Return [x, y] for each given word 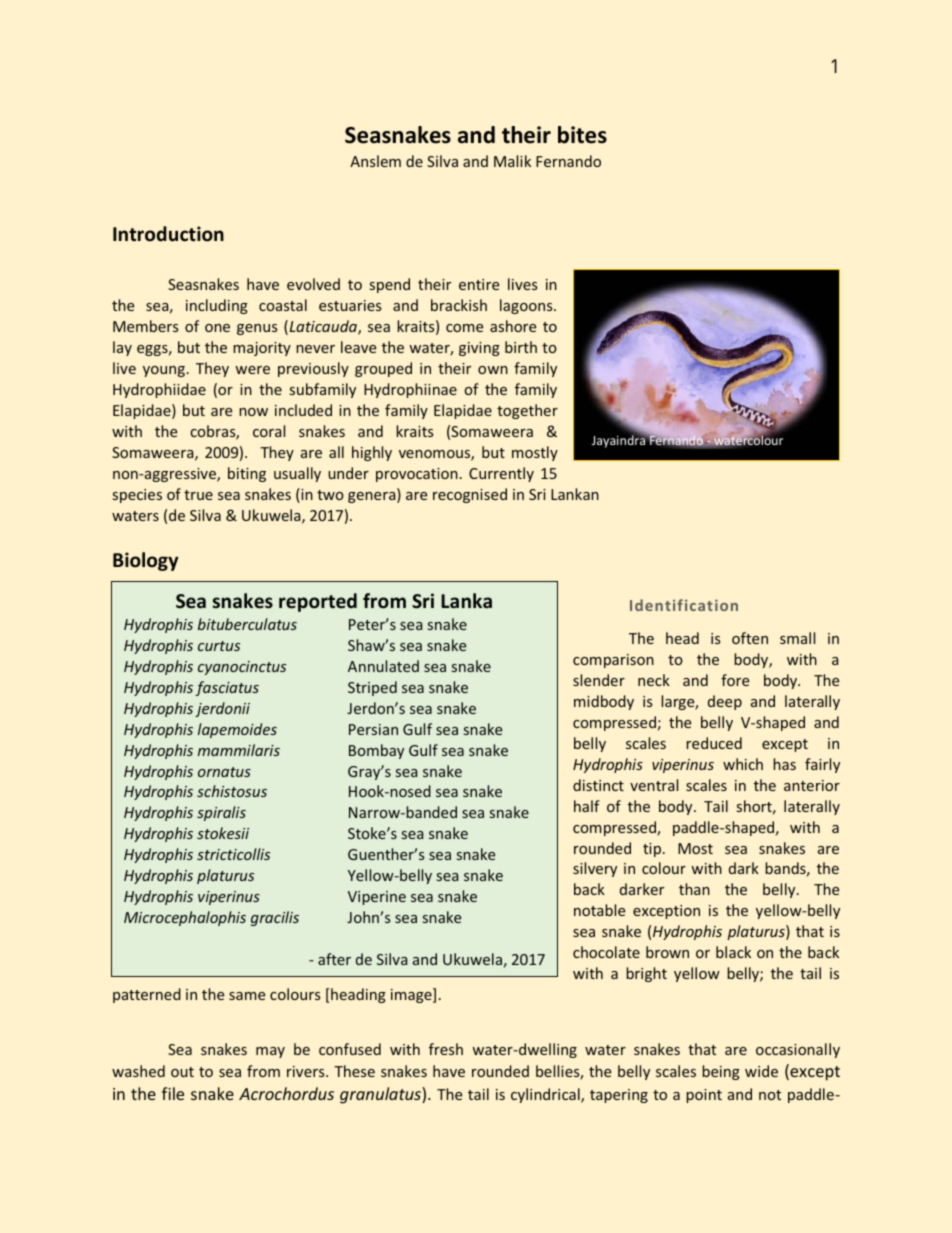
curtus [219, 646]
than [694, 889]
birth [521, 347]
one [217, 328]
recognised [470, 495]
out [182, 1072]
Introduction [168, 234]
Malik [512, 161]
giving [479, 349]
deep [725, 702]
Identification [684, 605]
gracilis [275, 918]
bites [582, 135]
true [198, 495]
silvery [595, 869]
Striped [372, 688]
